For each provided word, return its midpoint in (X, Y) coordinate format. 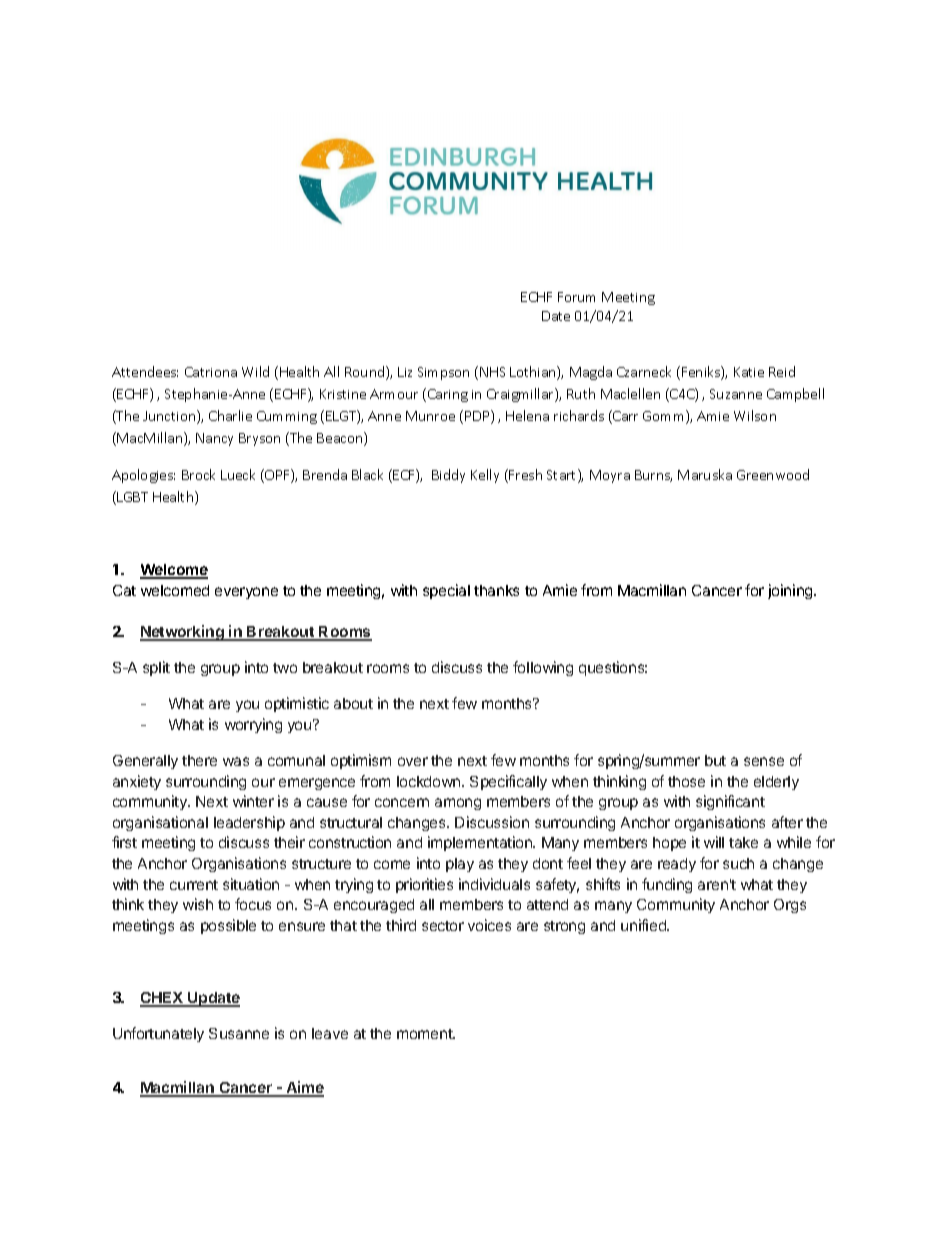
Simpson (443, 373)
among (458, 804)
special (446, 591)
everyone (246, 593)
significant (730, 802)
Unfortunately (158, 1034)
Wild (255, 371)
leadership (249, 823)
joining (791, 591)
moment (426, 1034)
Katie (749, 372)
